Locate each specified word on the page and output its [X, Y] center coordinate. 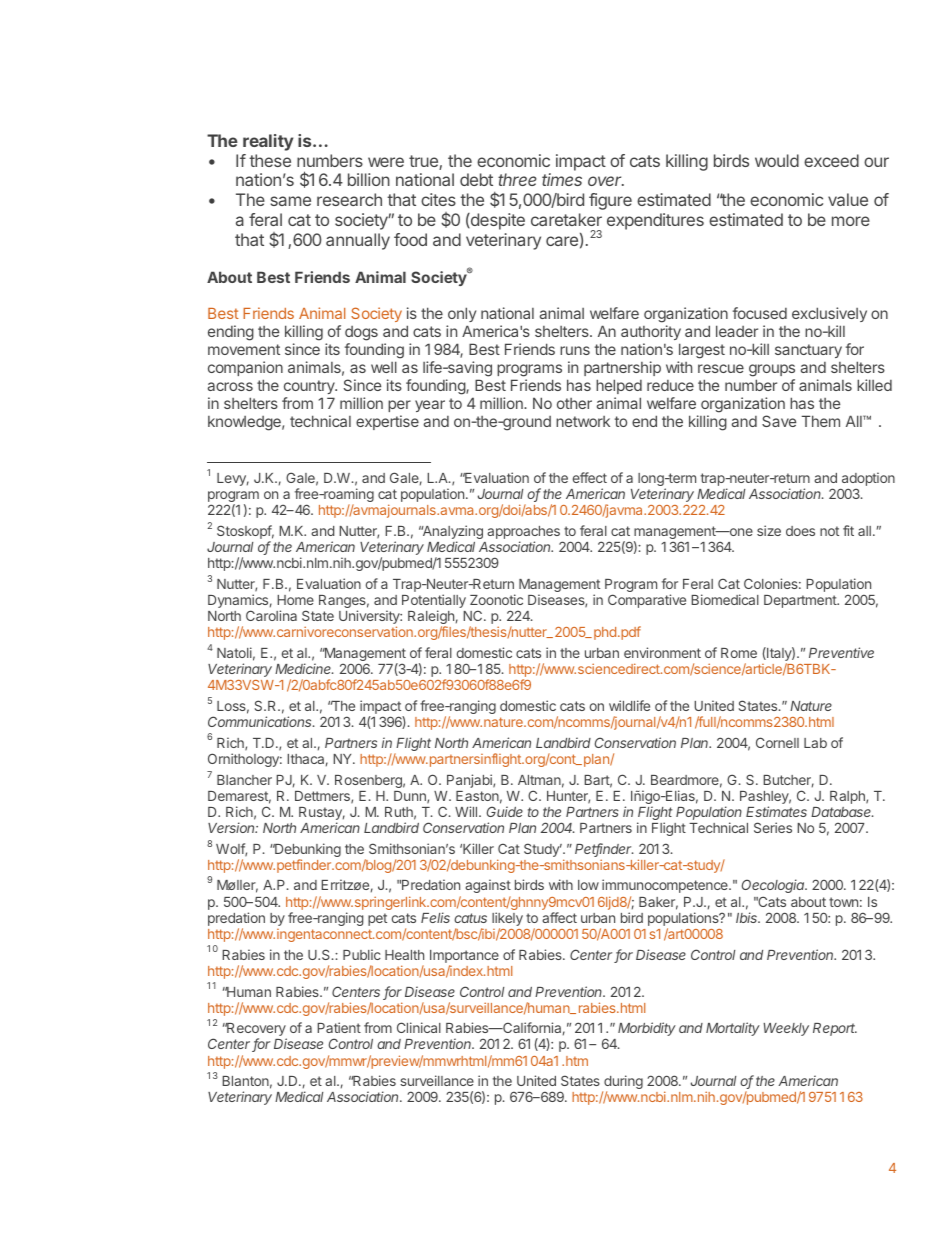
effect [590, 477]
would [777, 160]
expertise [387, 422]
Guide [505, 811]
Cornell [777, 742]
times [562, 179]
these [270, 160]
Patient [339, 1027]
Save [779, 421]
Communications [261, 721]
